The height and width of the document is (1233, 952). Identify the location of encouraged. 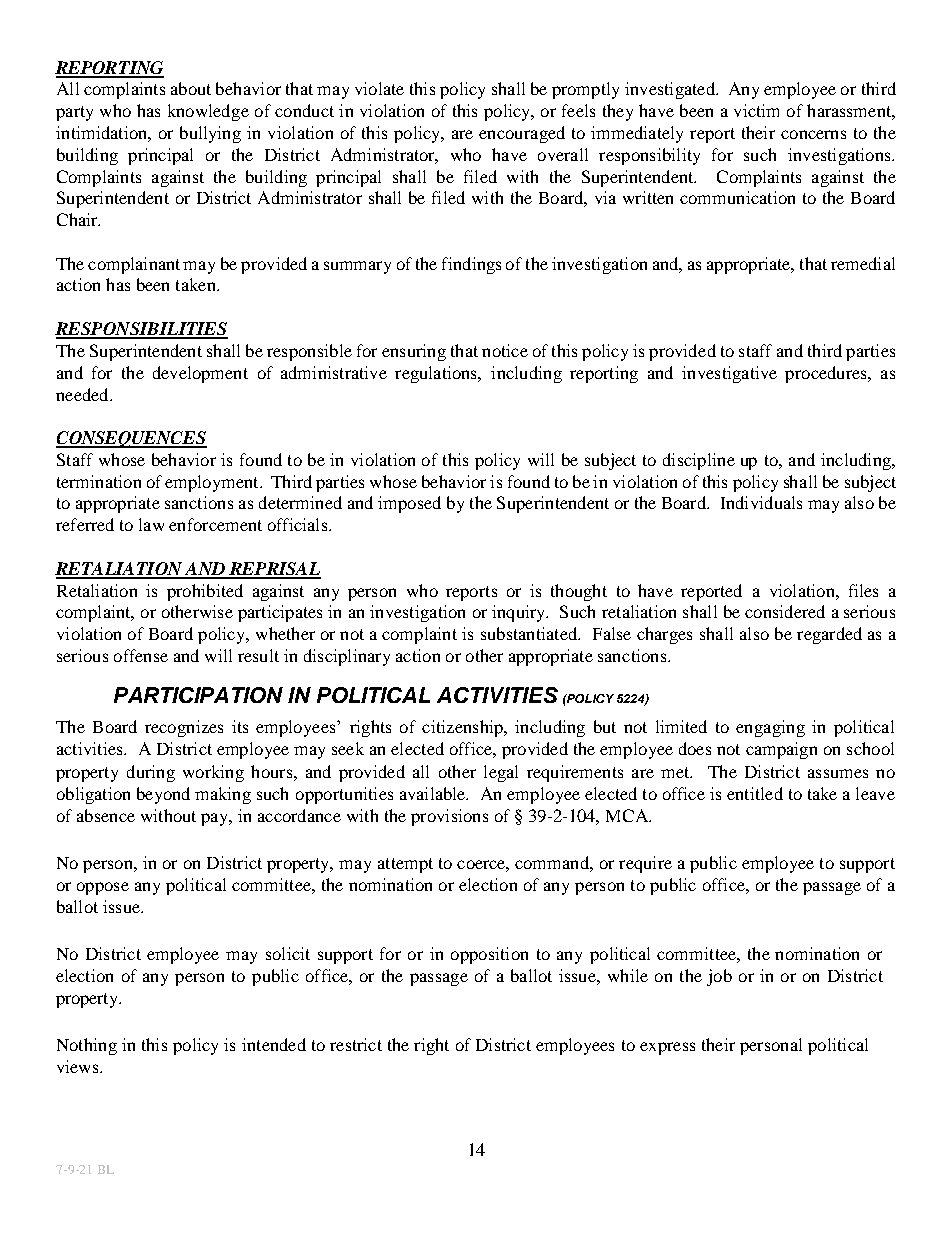
(522, 134).
